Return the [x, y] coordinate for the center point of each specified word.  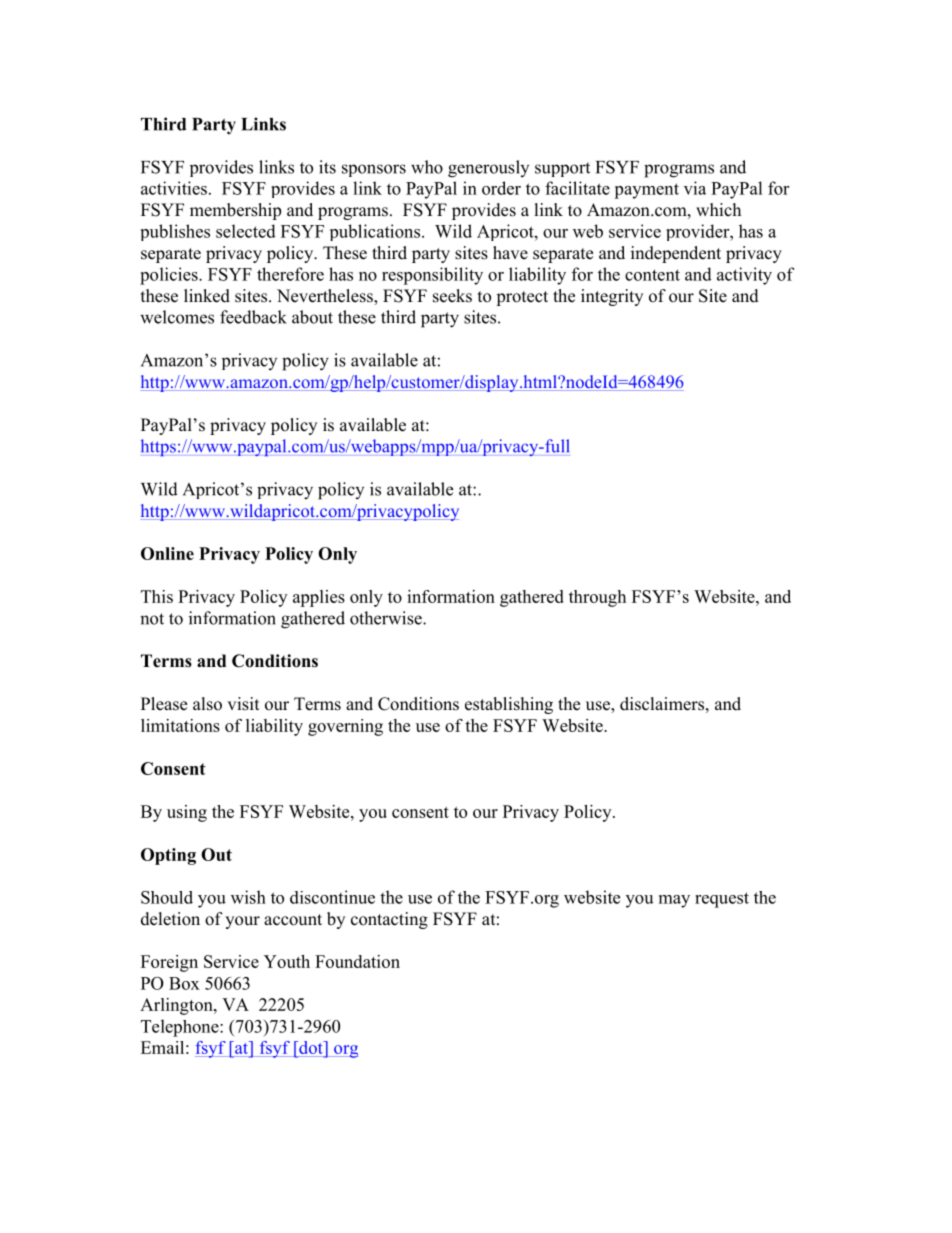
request [722, 900]
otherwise [387, 618]
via [695, 188]
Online [167, 553]
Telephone [181, 1028]
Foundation [357, 961]
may [674, 901]
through [597, 598]
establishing [509, 705]
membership [235, 211]
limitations [180, 725]
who [427, 167]
